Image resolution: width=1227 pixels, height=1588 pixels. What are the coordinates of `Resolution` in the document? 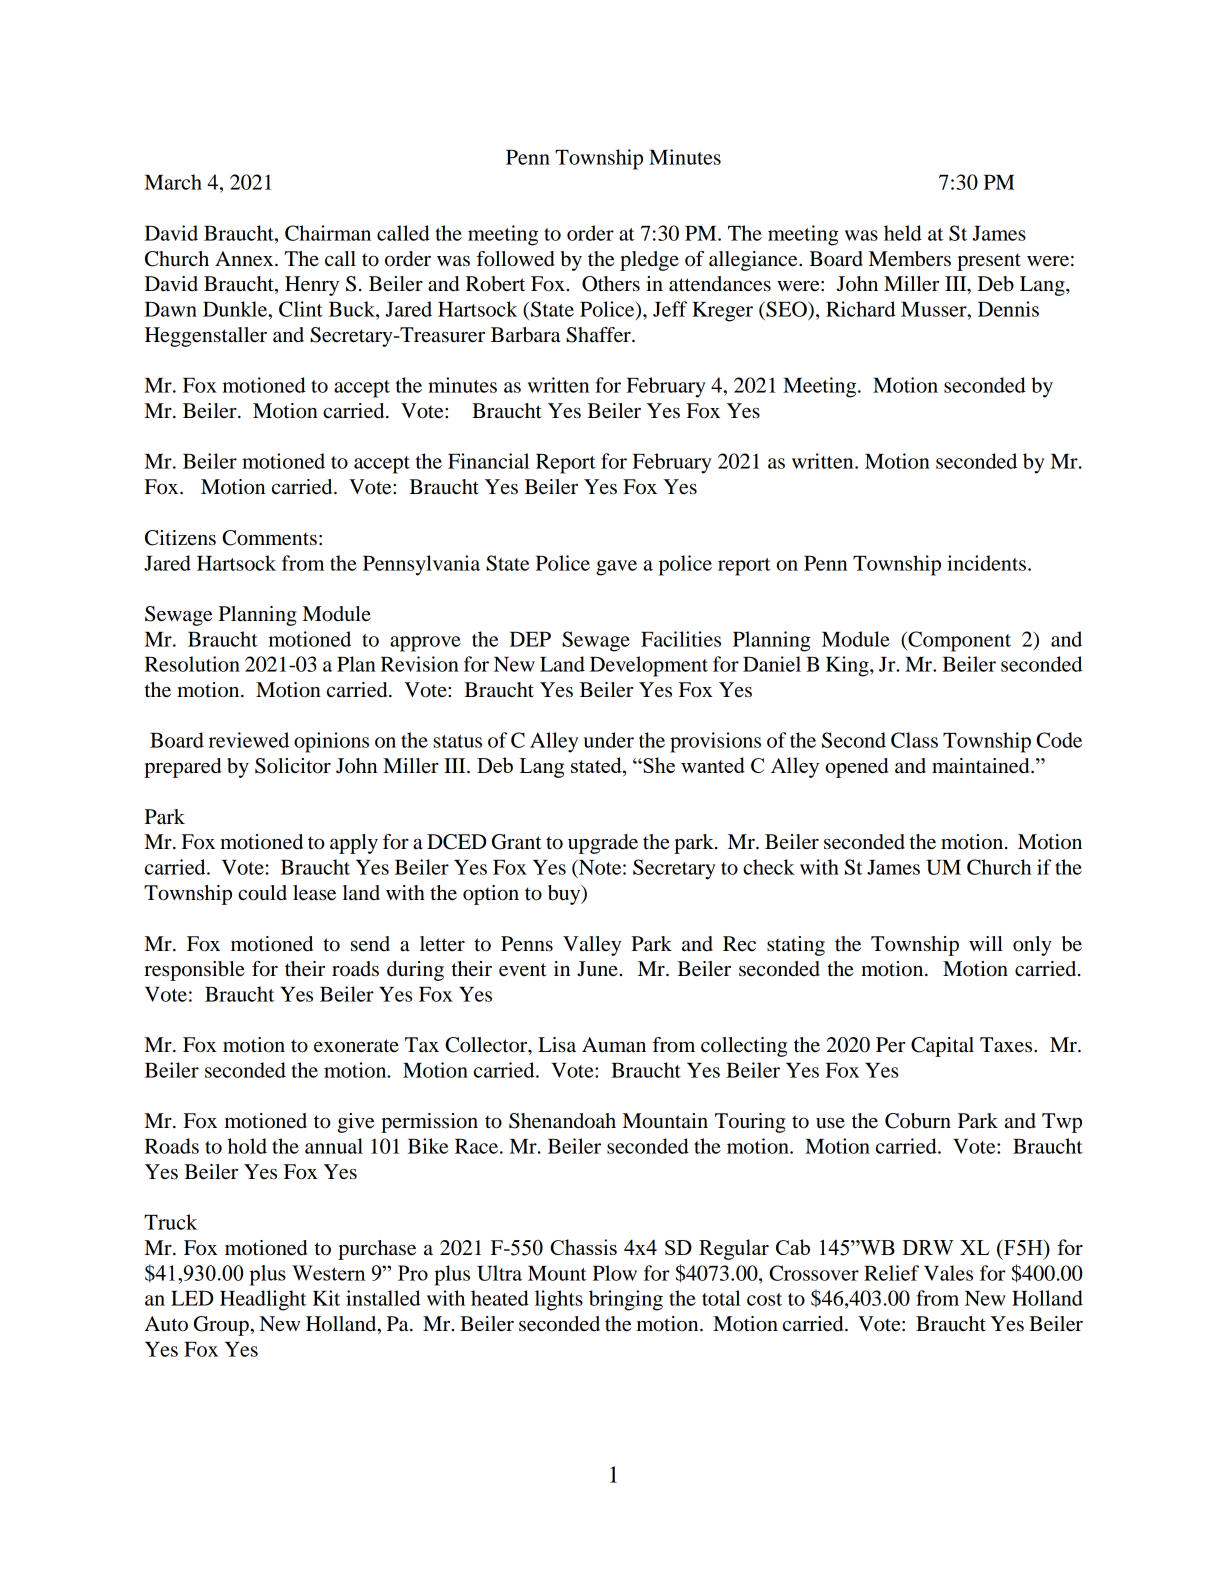 It's located at (192, 664).
